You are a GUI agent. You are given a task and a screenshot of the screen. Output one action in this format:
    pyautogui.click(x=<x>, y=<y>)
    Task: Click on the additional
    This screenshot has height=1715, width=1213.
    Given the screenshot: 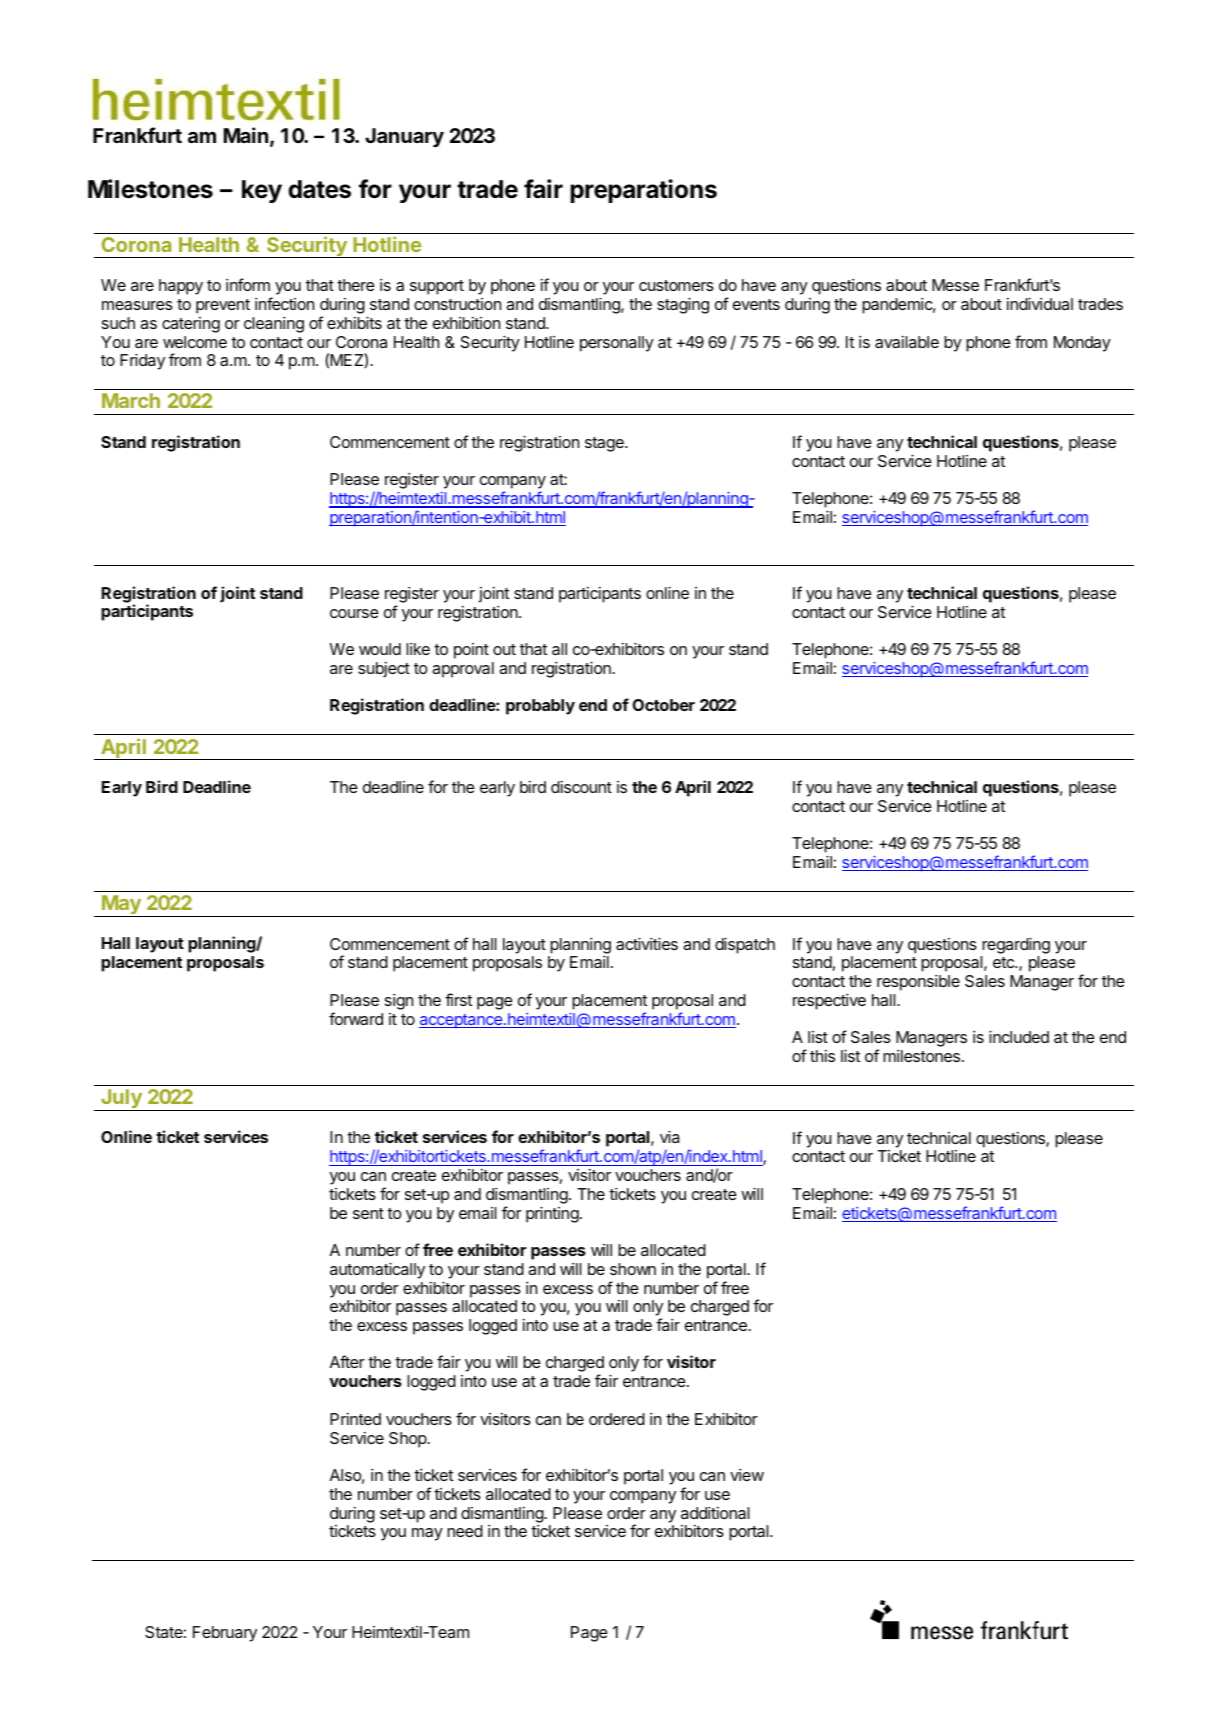 What is the action you would take?
    pyautogui.click(x=715, y=1513)
